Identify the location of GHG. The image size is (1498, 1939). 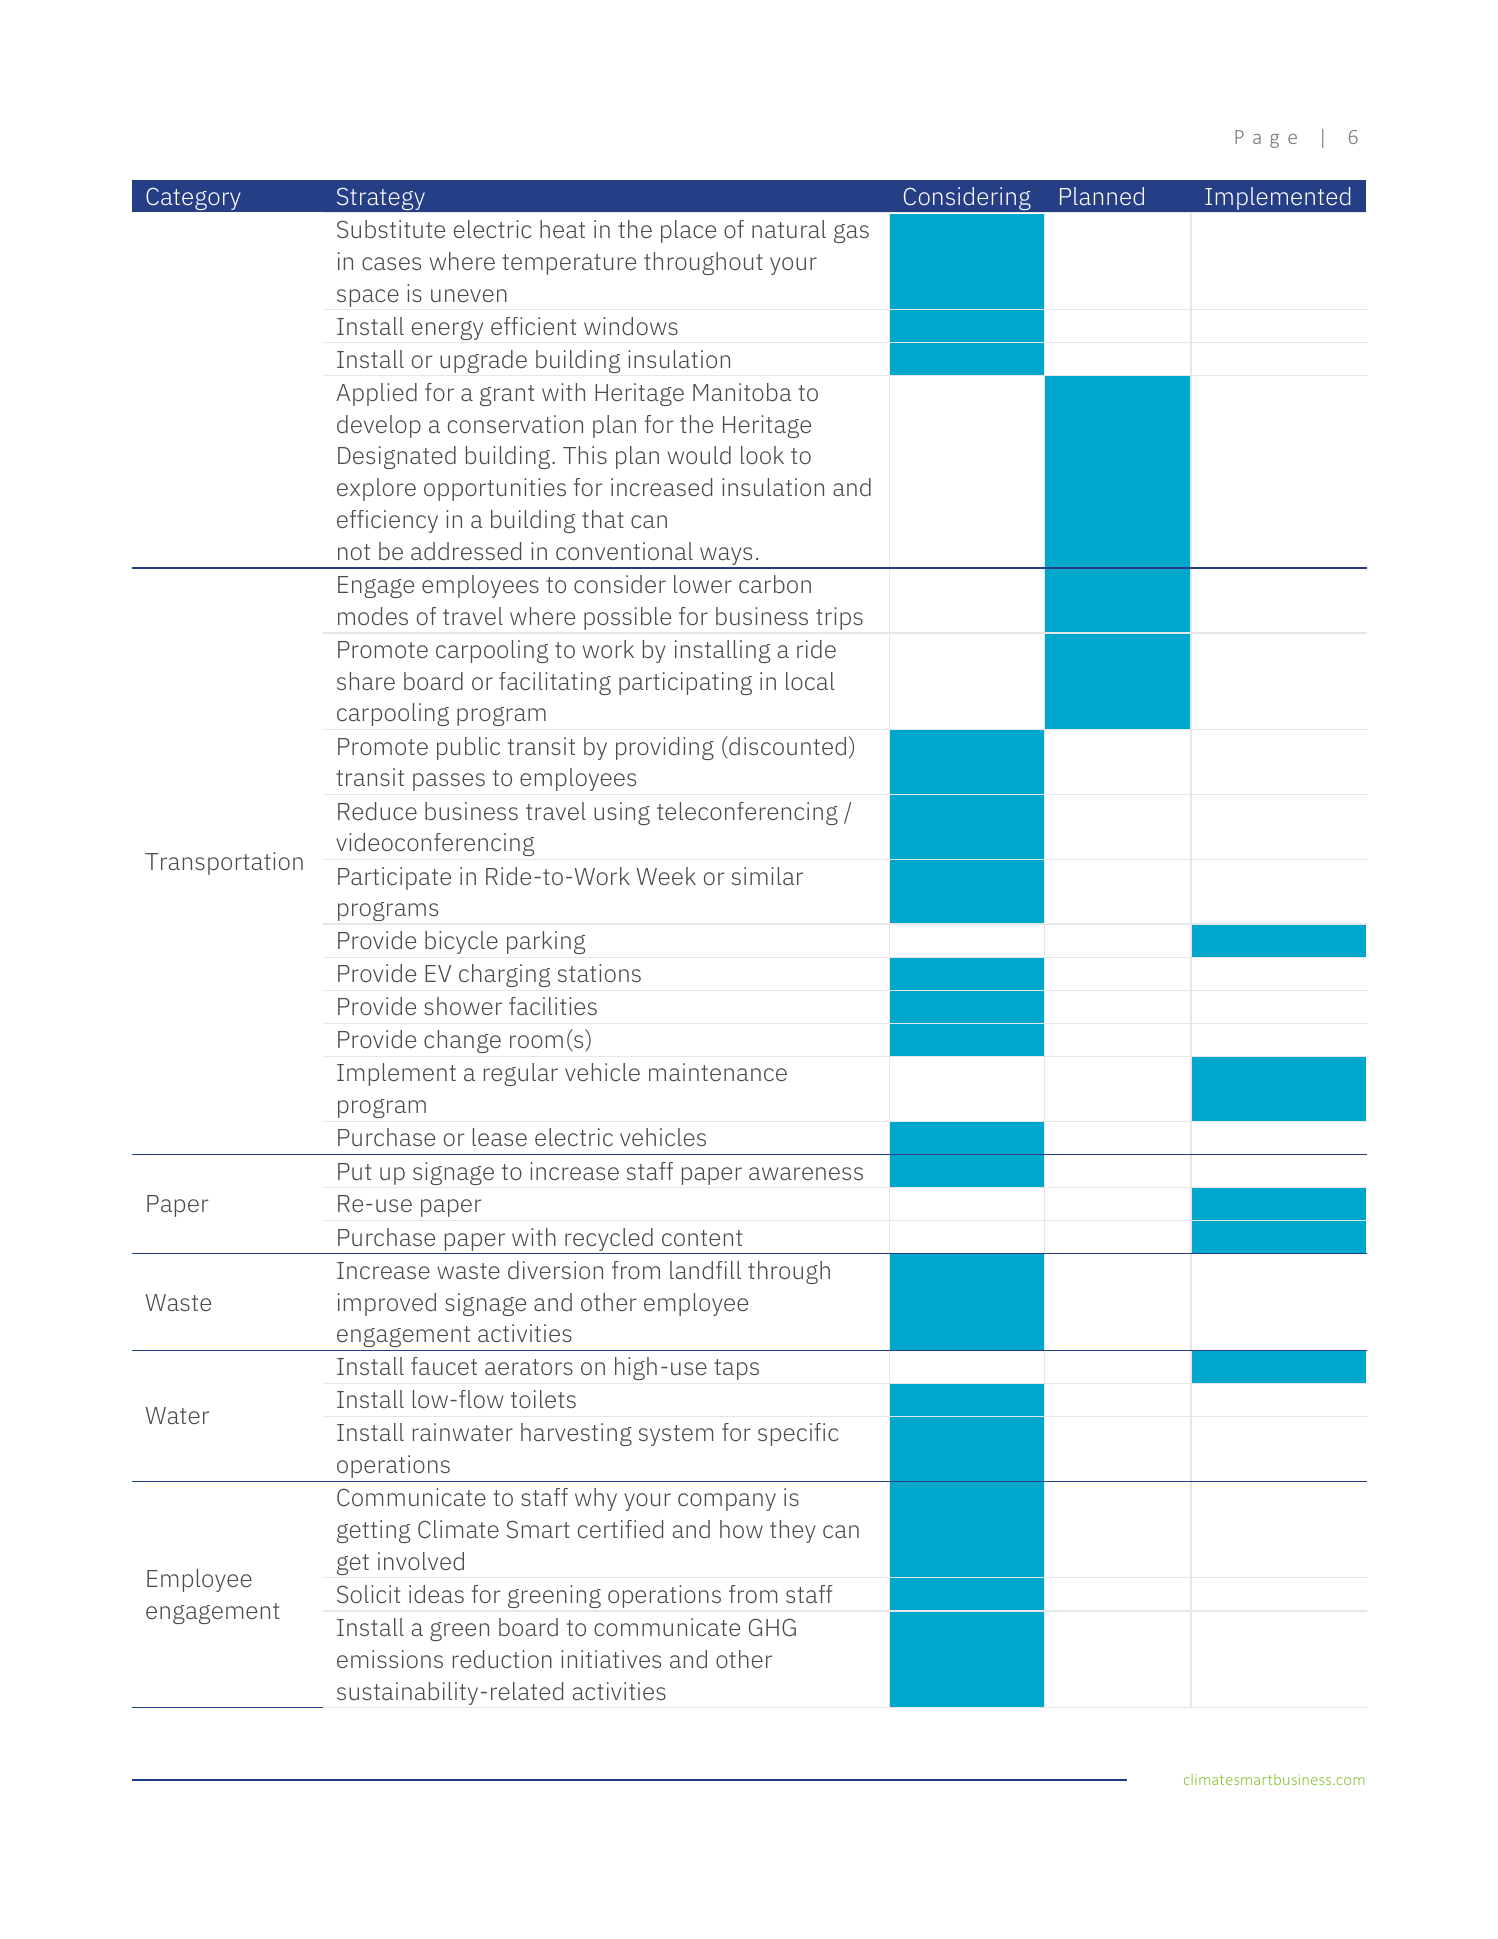
(772, 1627).
